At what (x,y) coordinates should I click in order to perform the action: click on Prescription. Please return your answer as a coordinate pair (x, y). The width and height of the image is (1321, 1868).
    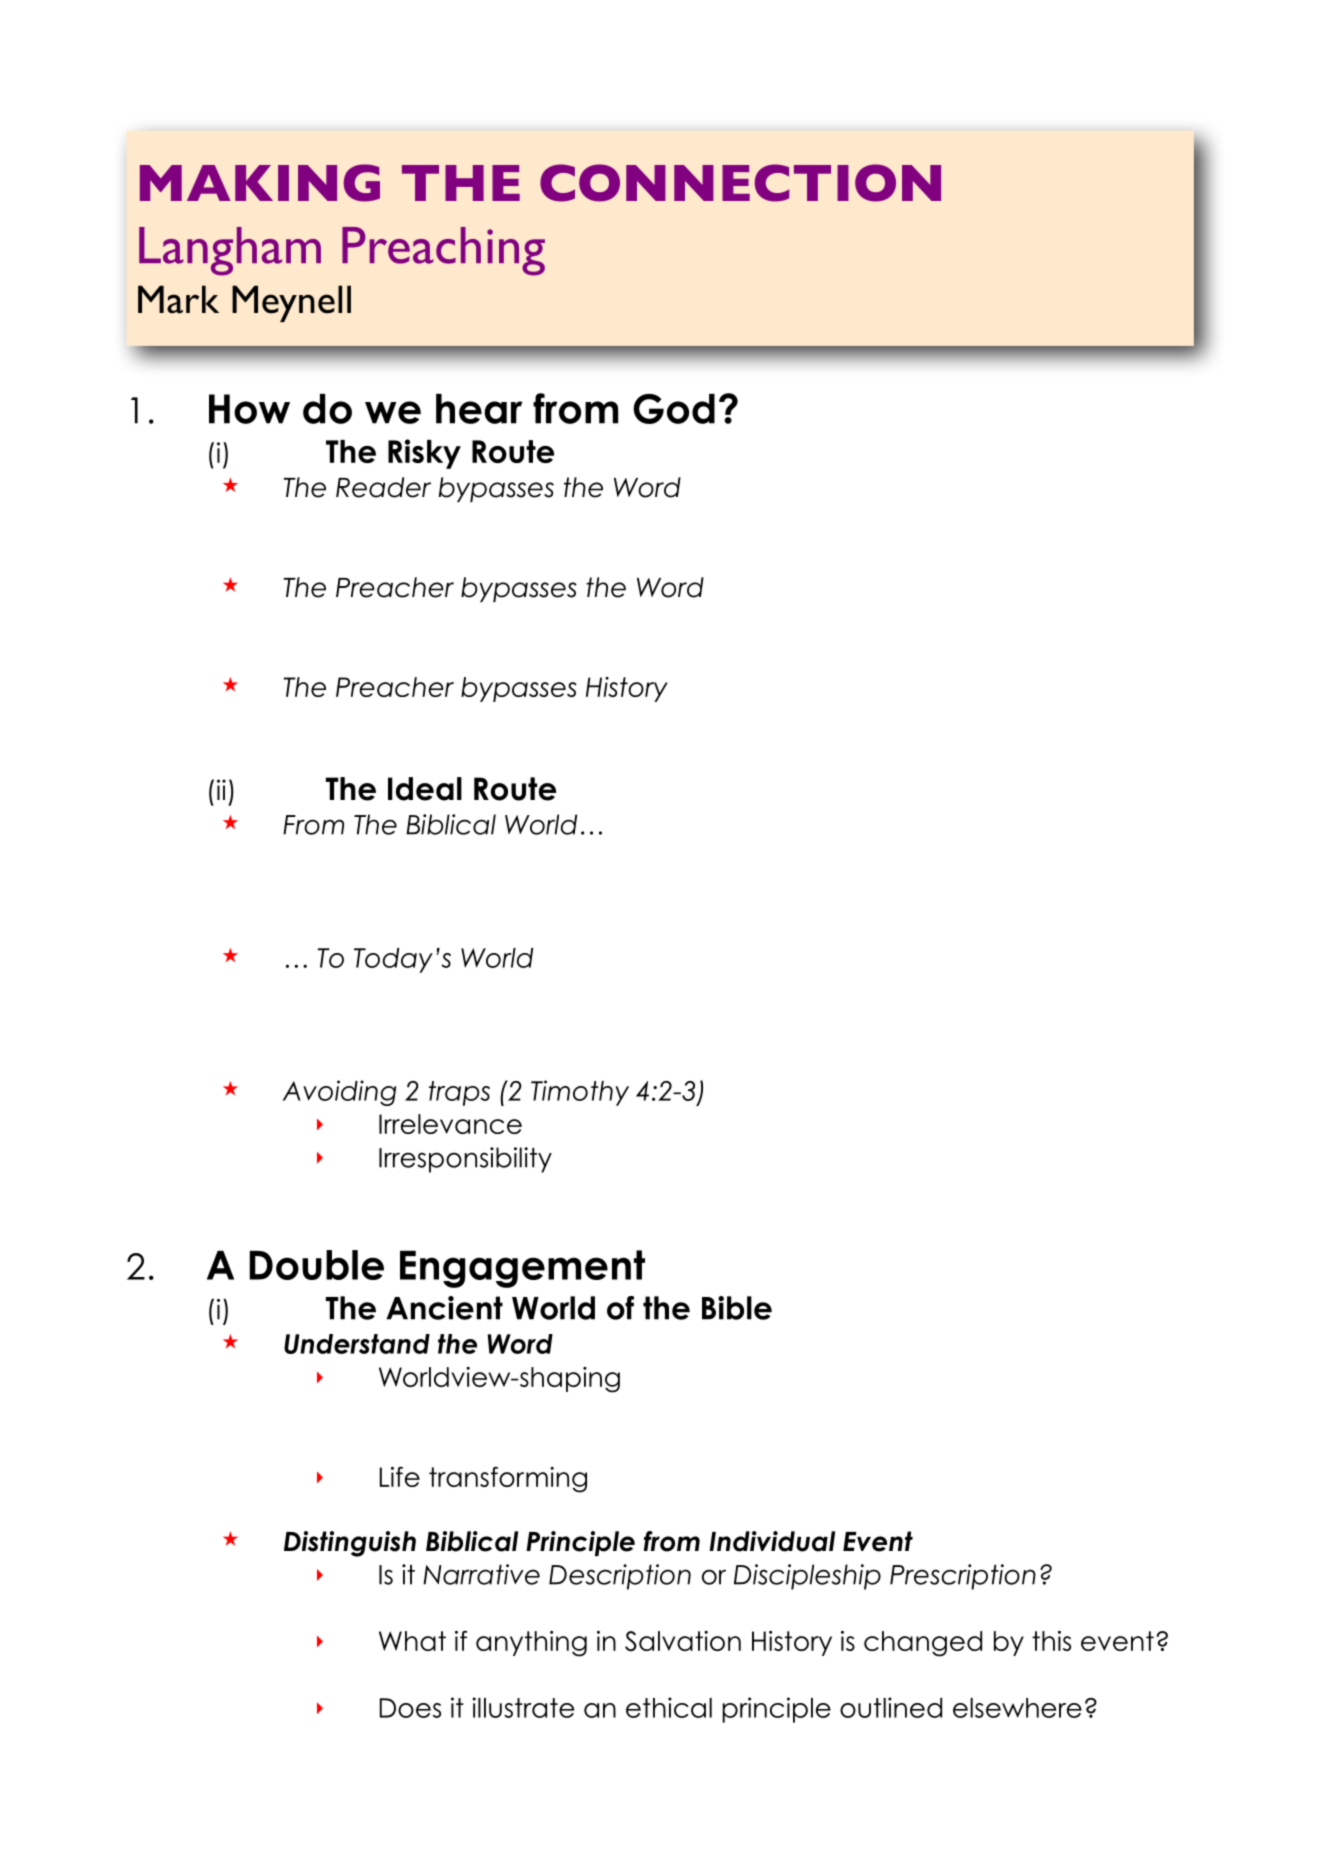
    Looking at the image, I should click on (963, 1577).
